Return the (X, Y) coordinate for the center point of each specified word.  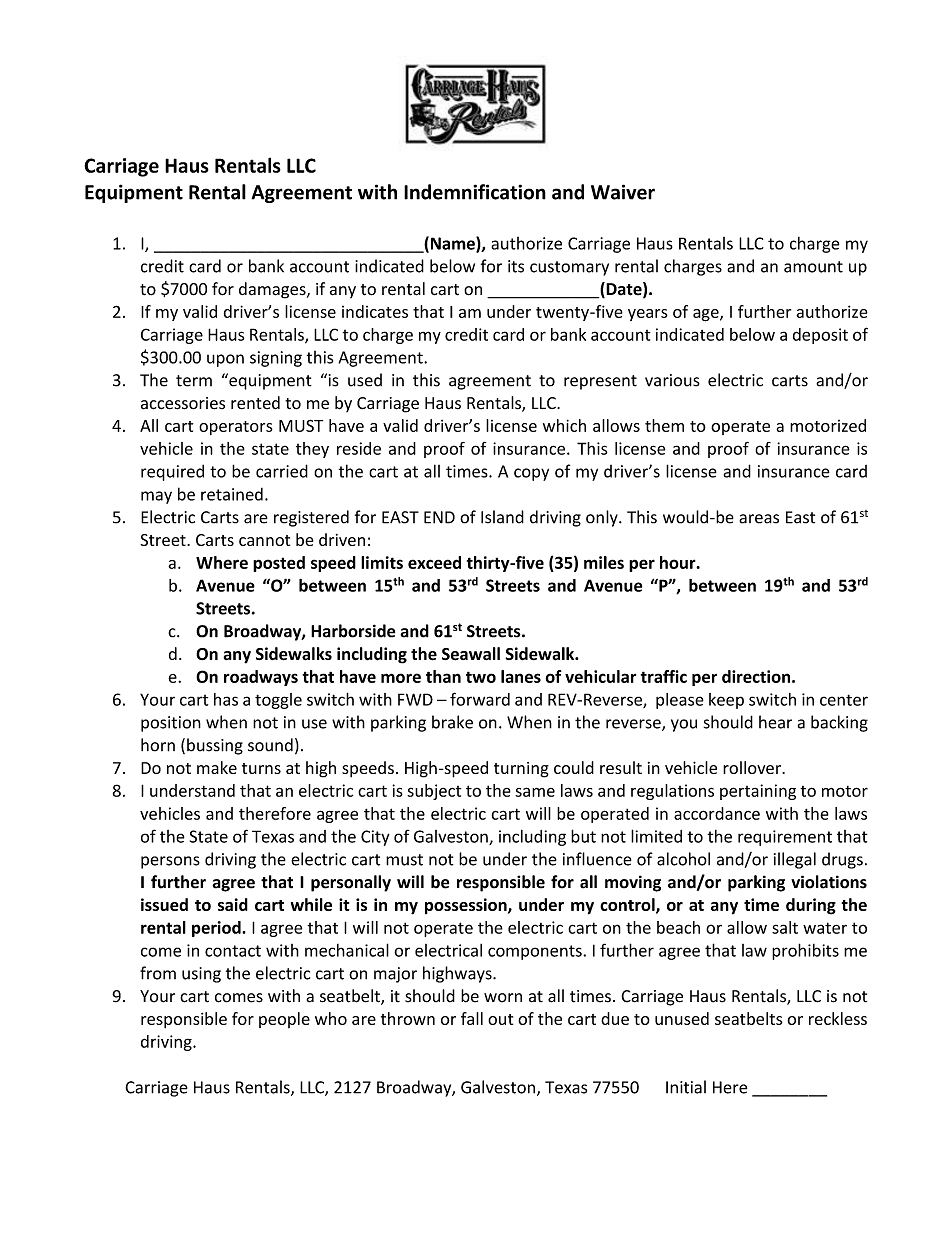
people (284, 1020)
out (500, 1019)
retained (232, 494)
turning (521, 770)
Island (502, 517)
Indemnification (475, 192)
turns (261, 768)
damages (273, 290)
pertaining (758, 792)
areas (759, 519)
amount (813, 267)
